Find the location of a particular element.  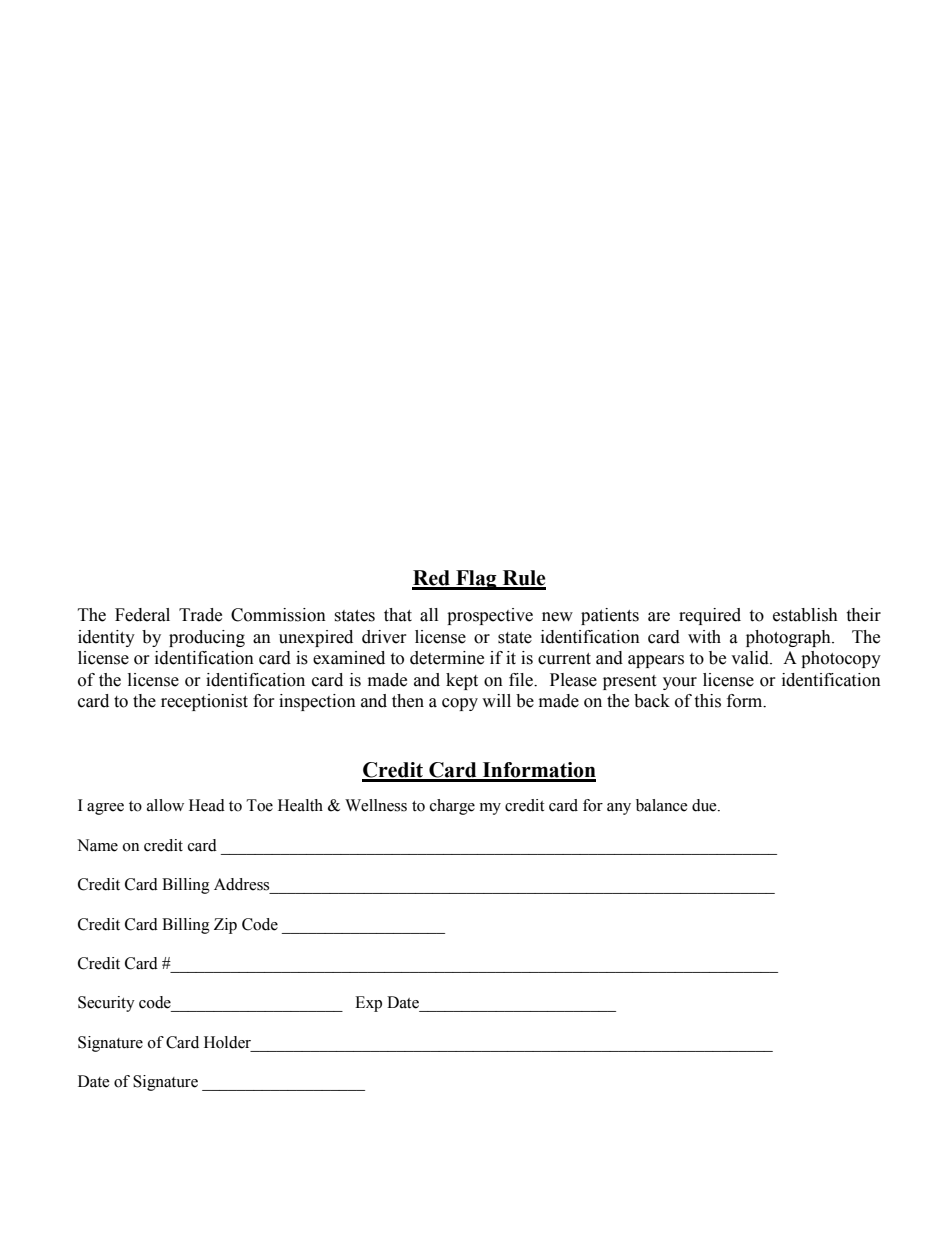

receptionist is located at coordinates (204, 702).
